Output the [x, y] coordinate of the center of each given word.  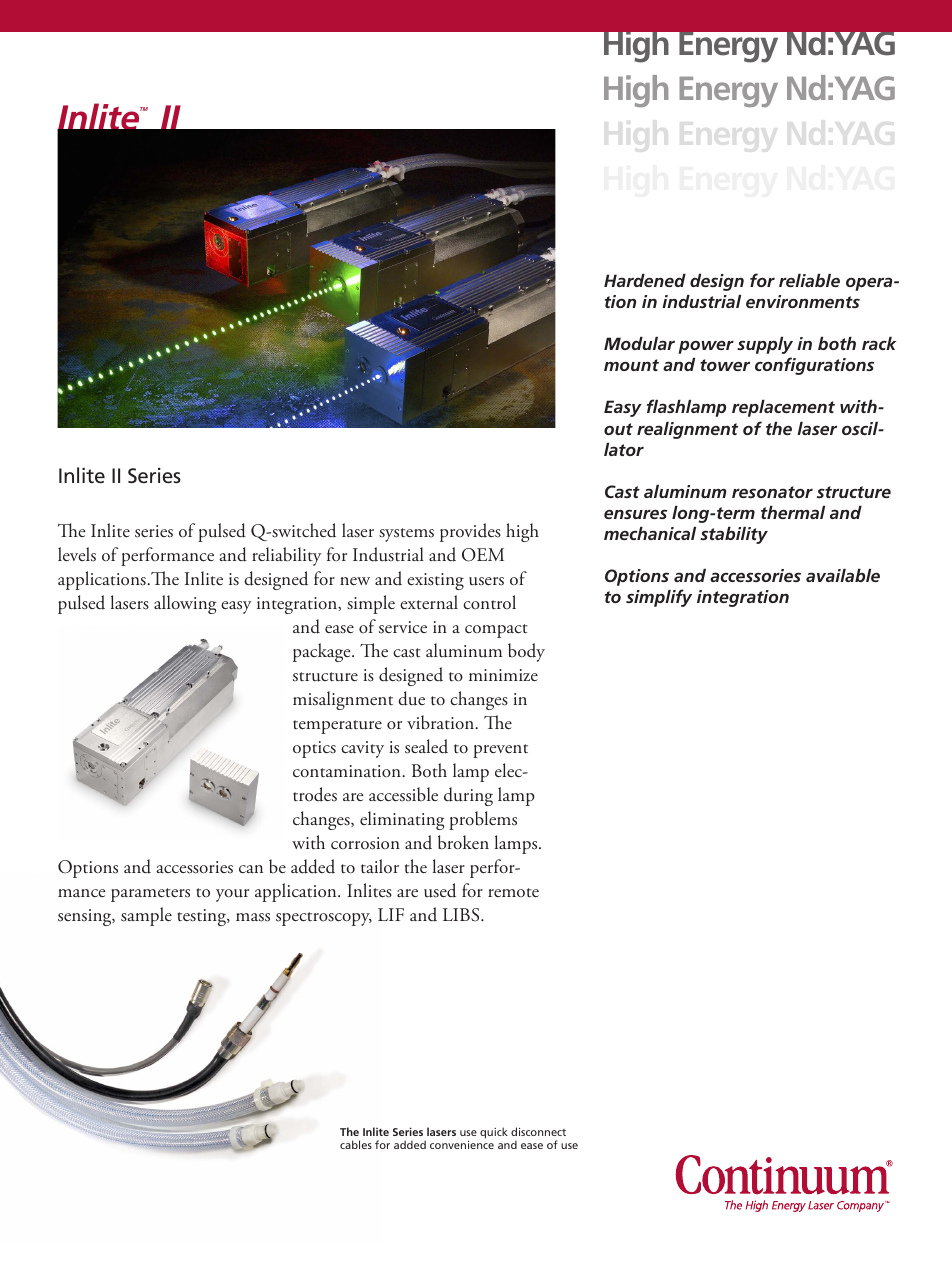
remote [513, 892]
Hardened [645, 280]
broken [463, 842]
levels [77, 554]
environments [803, 301]
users [486, 581]
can [251, 869]
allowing [185, 604]
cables [356, 1144]
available [843, 575]
